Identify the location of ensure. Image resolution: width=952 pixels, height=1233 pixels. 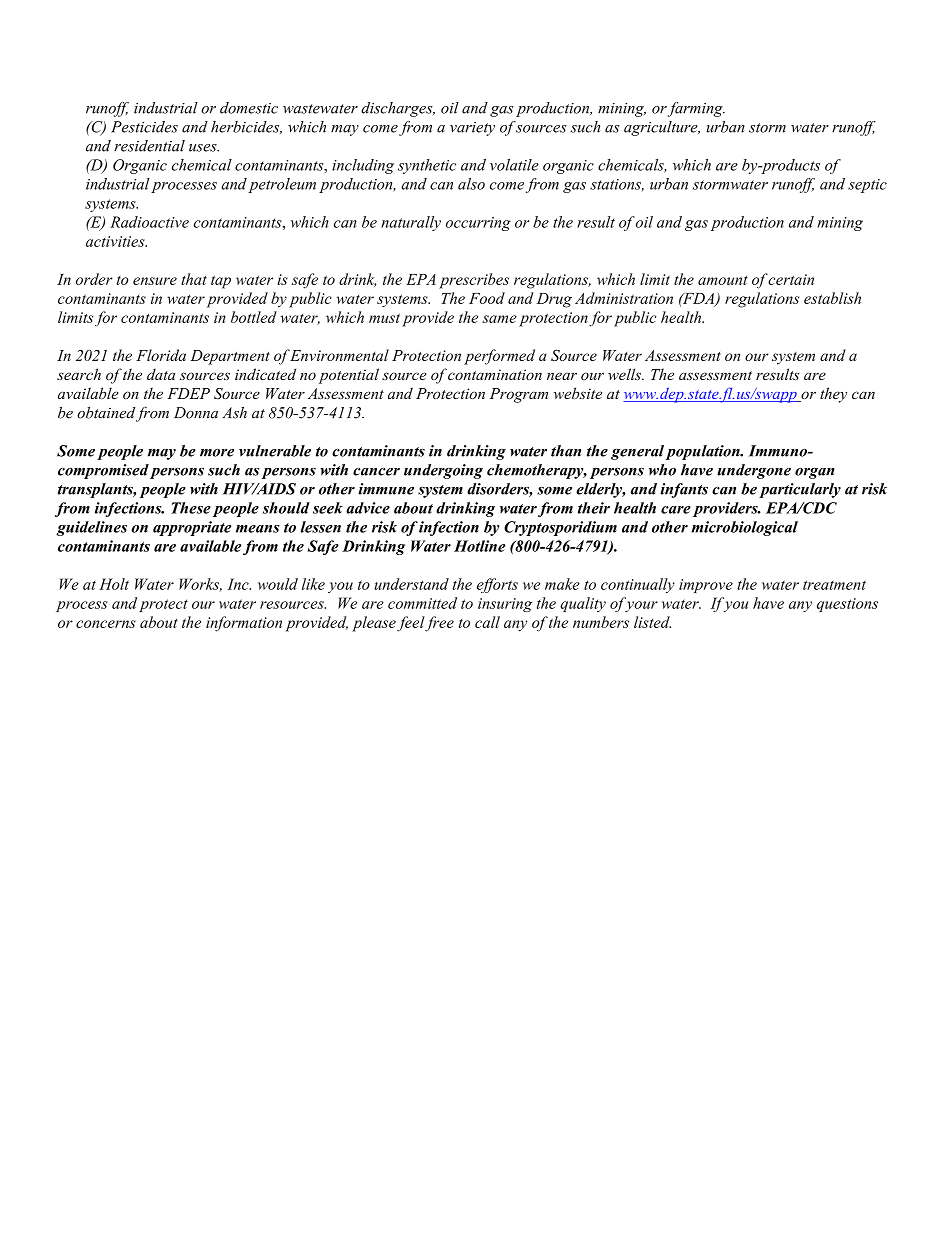
(155, 281).
